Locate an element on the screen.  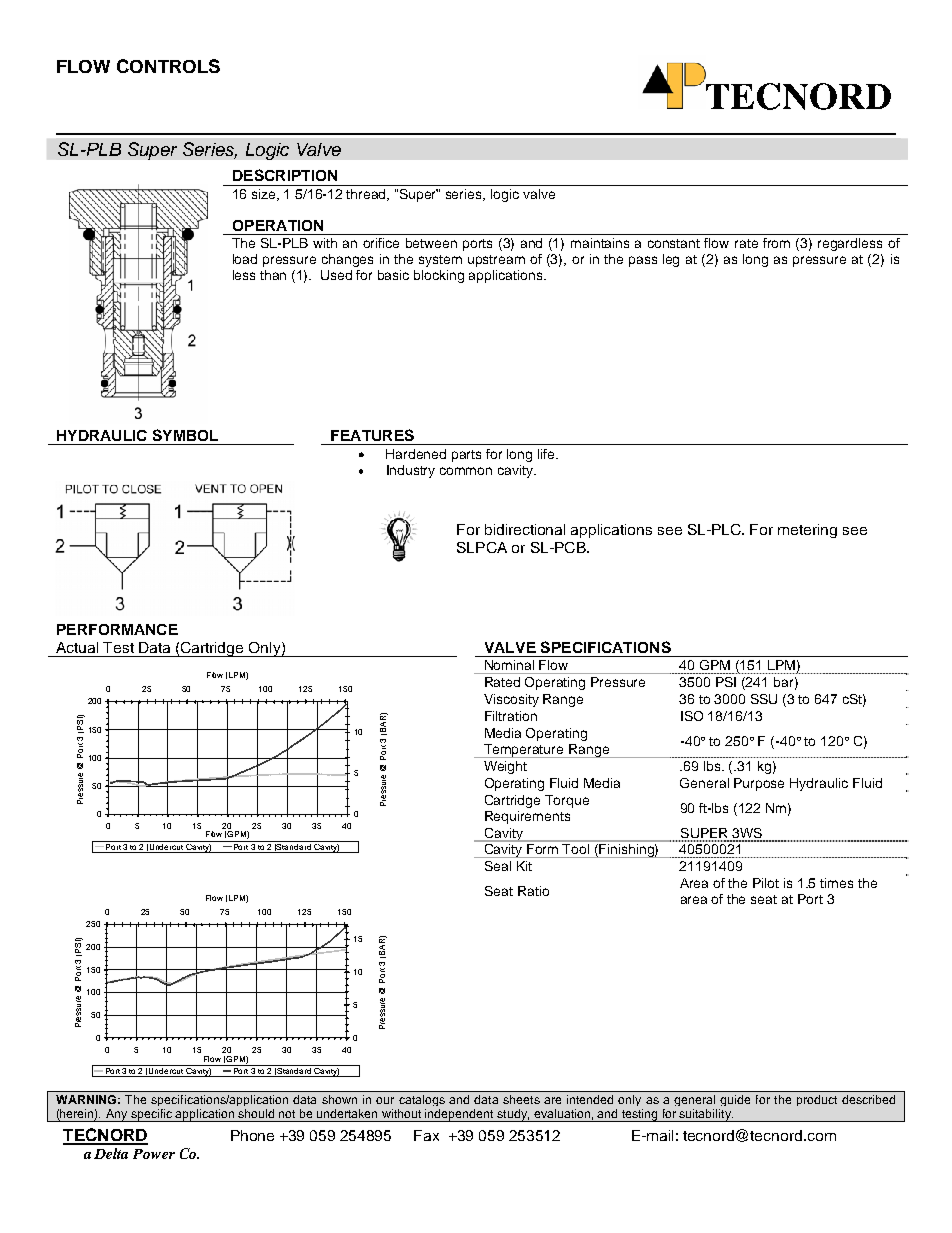
from is located at coordinates (776, 243).
